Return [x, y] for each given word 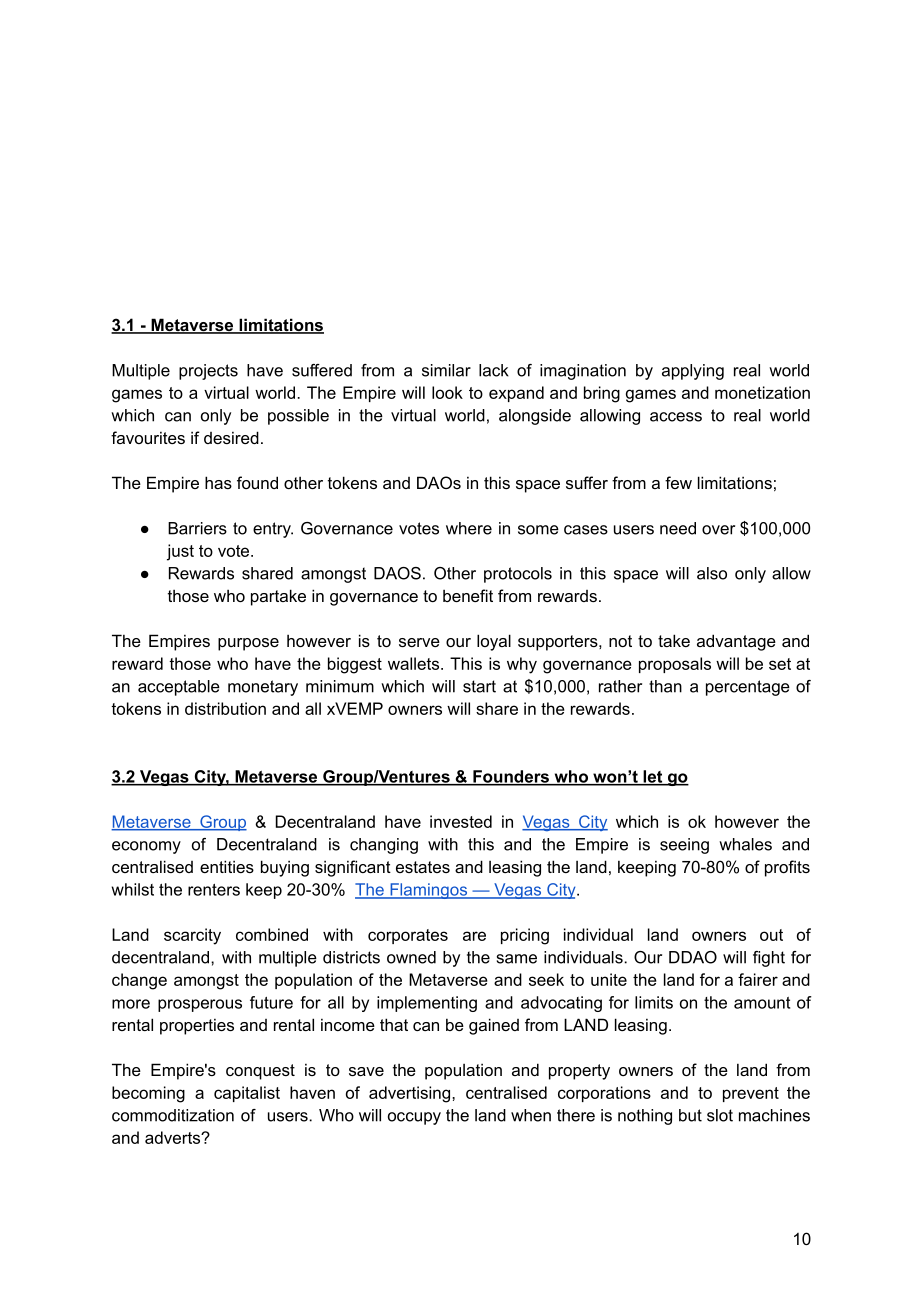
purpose [248, 644]
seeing [684, 846]
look [447, 392]
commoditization [173, 1115]
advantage [736, 642]
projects [208, 372]
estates [423, 867]
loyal [494, 642]
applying [693, 372]
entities [227, 866]
